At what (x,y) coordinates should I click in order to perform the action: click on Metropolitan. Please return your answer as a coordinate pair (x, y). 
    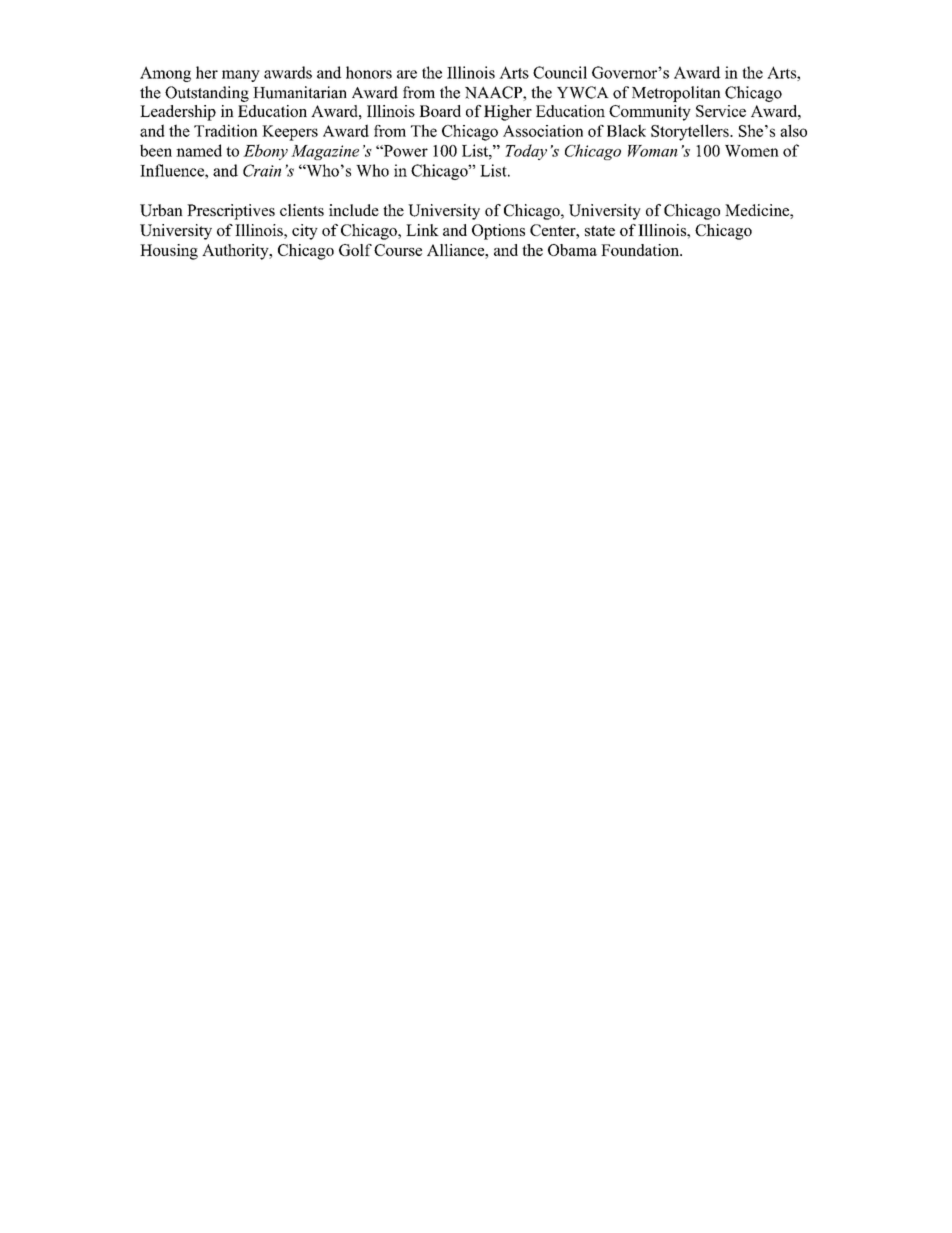
    Looking at the image, I should click on (676, 94).
